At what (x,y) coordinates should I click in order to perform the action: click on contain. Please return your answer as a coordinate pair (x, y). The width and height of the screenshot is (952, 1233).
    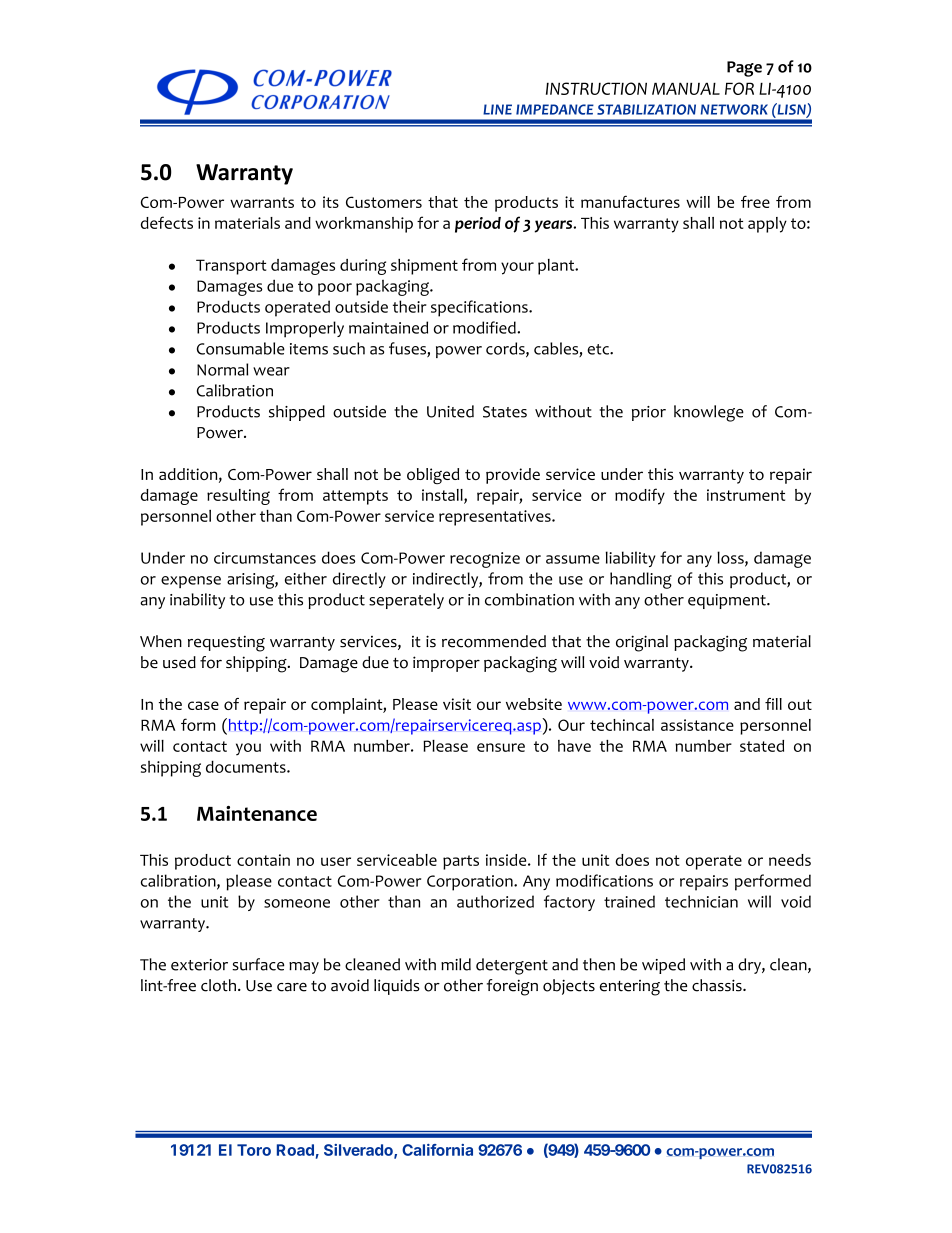
    Looking at the image, I should click on (263, 860).
